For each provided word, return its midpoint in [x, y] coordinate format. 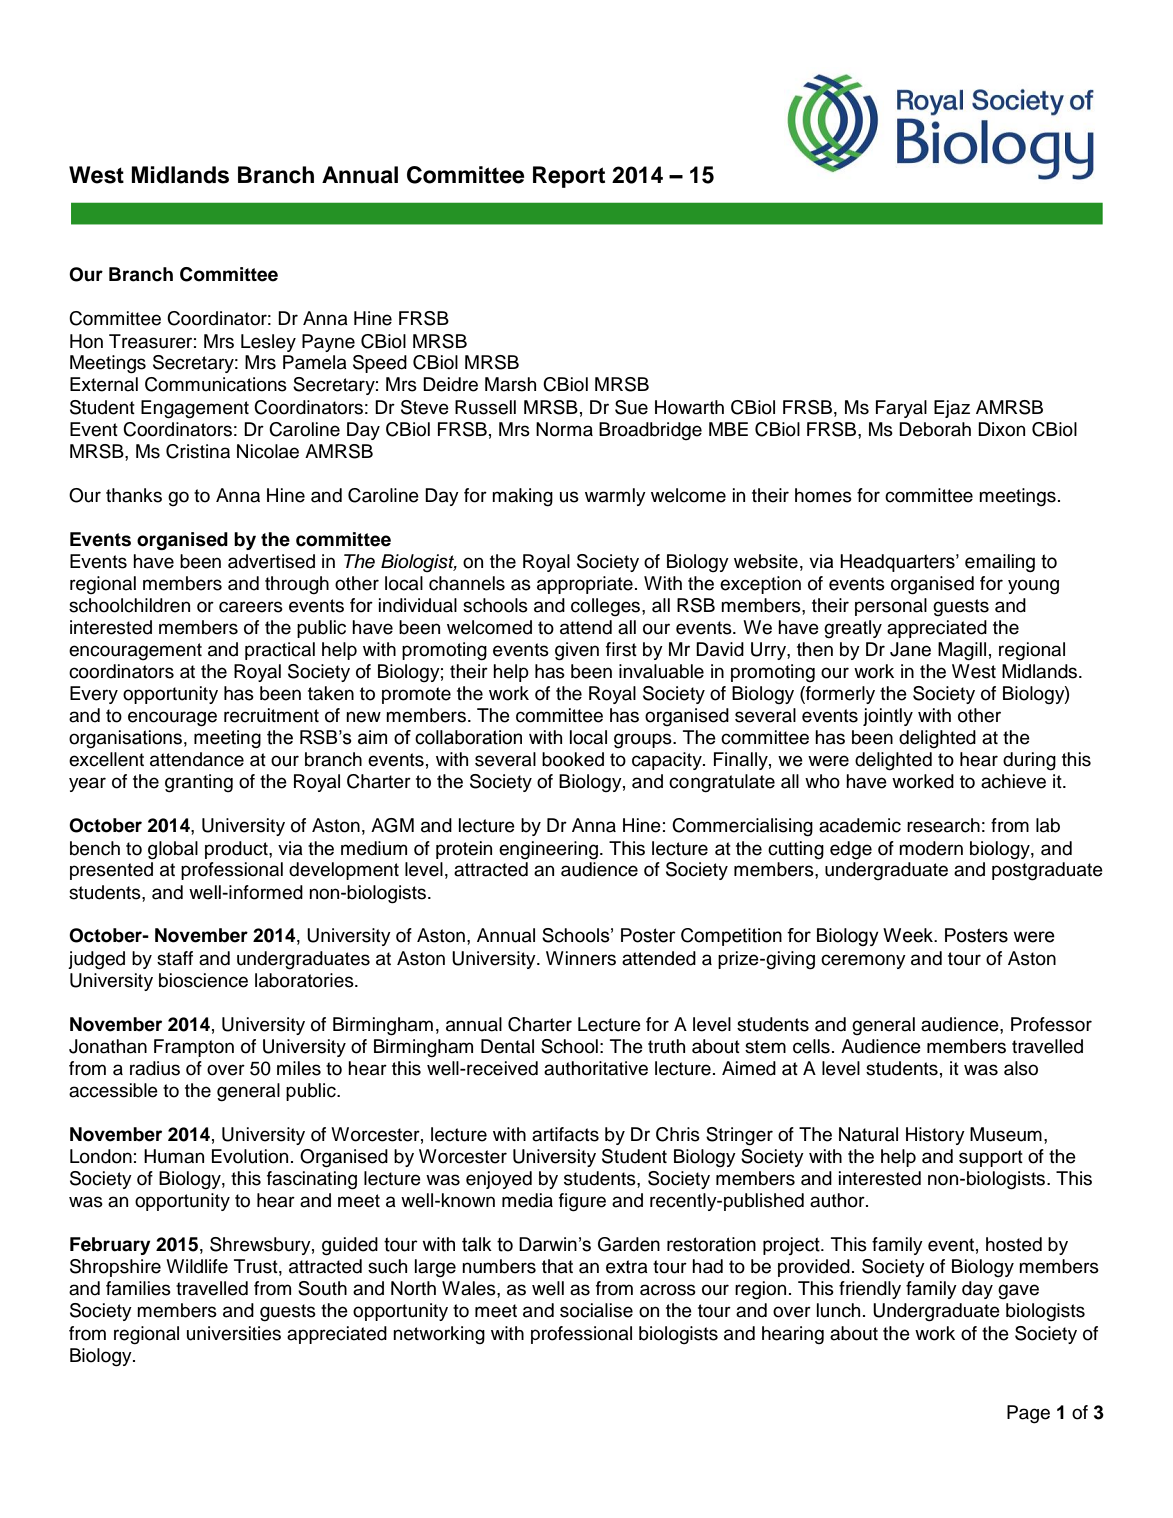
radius [155, 1068]
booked [573, 759]
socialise [596, 1310]
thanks [134, 495]
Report [569, 177]
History [935, 1136]
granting [199, 783]
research [943, 825]
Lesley [268, 343]
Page [1028, 1414]
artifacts [565, 1134]
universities [234, 1333]
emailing [1000, 563]
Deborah [935, 429]
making [522, 497]
